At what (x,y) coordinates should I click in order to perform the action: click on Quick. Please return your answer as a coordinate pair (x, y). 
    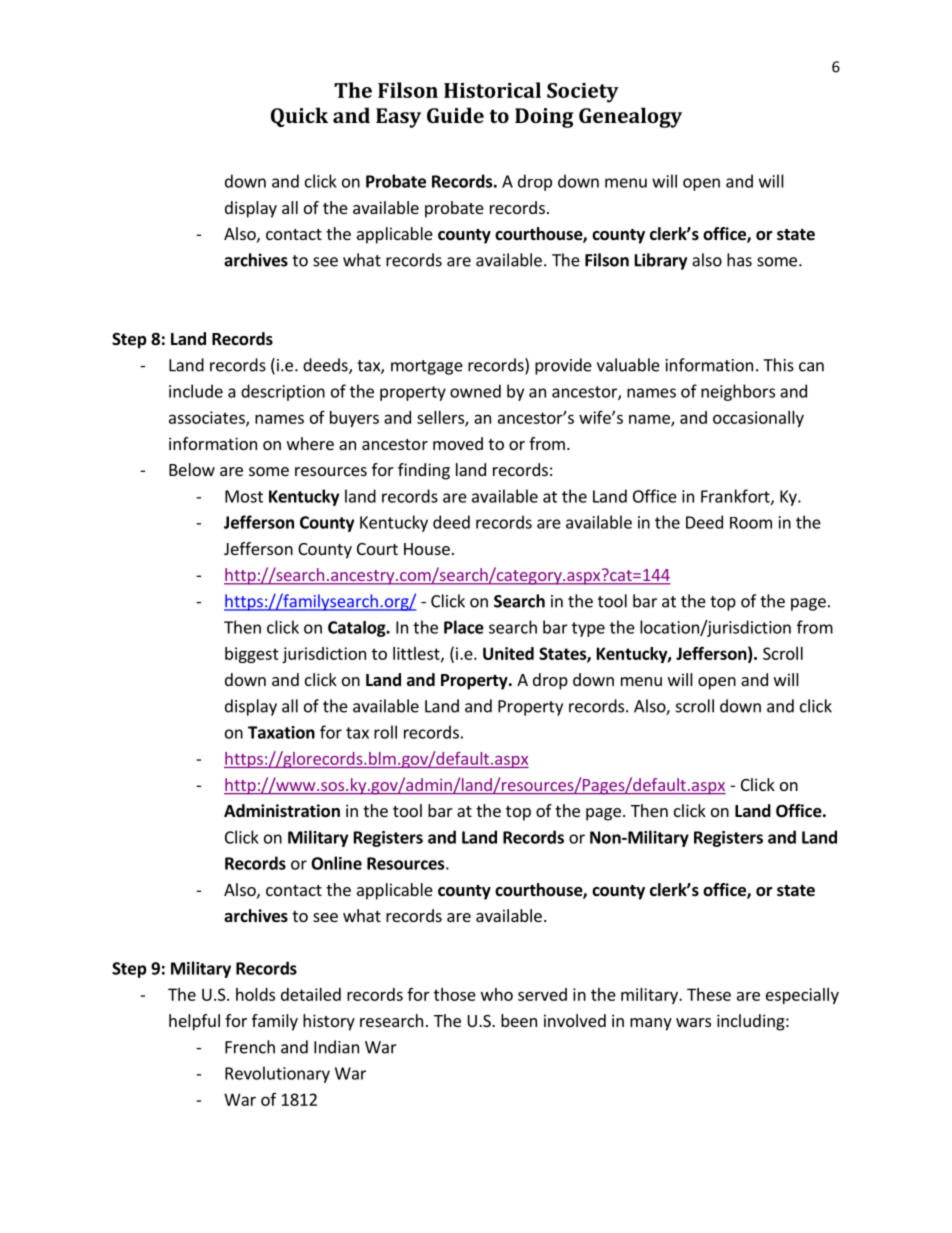
    Looking at the image, I should click on (299, 117).
